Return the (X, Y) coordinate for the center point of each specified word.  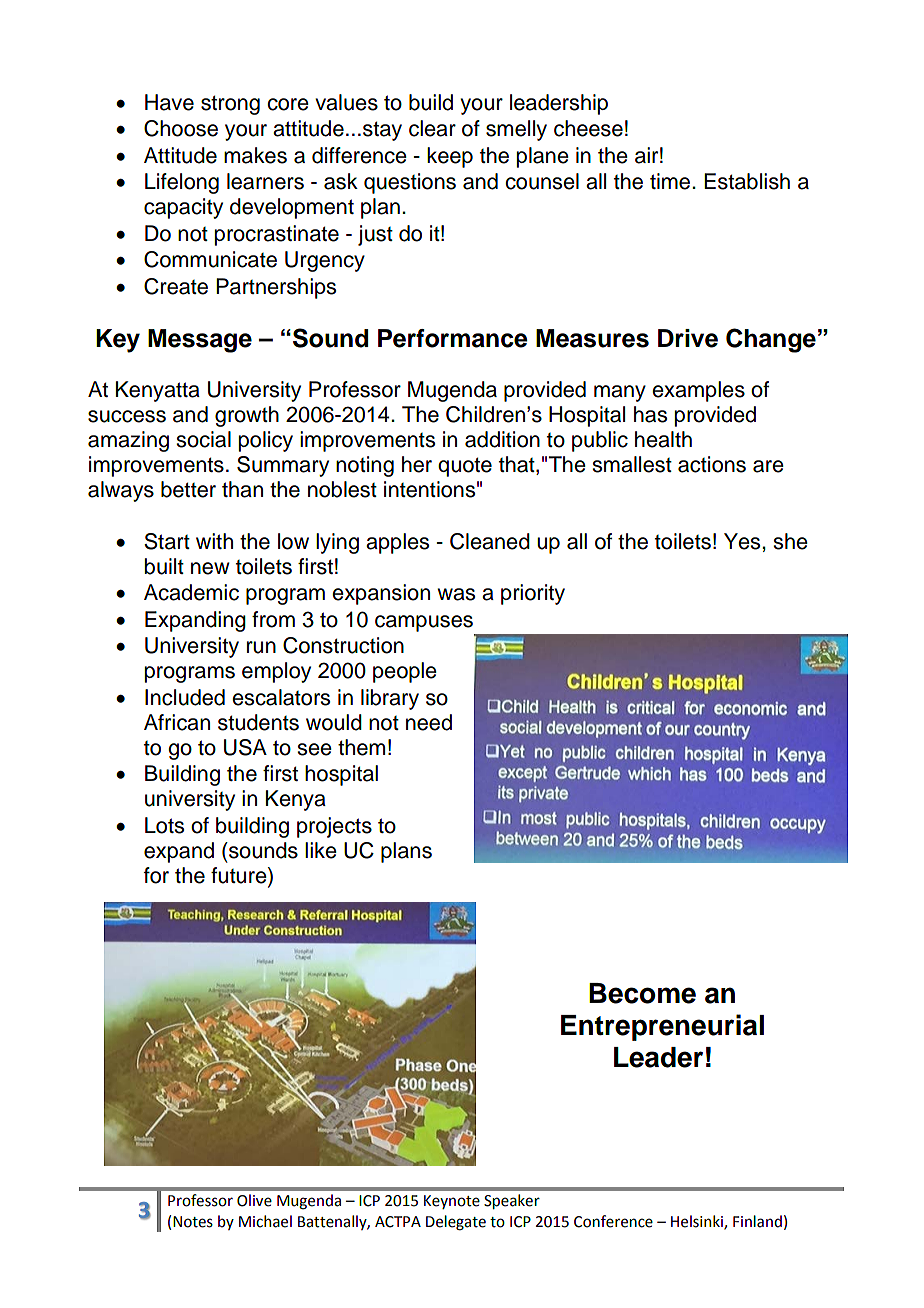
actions (712, 464)
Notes (193, 1222)
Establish (747, 181)
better (188, 489)
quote (465, 467)
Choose (181, 128)
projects (334, 827)
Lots (164, 825)
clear (432, 128)
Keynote (452, 1202)
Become (642, 993)
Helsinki (698, 1222)
